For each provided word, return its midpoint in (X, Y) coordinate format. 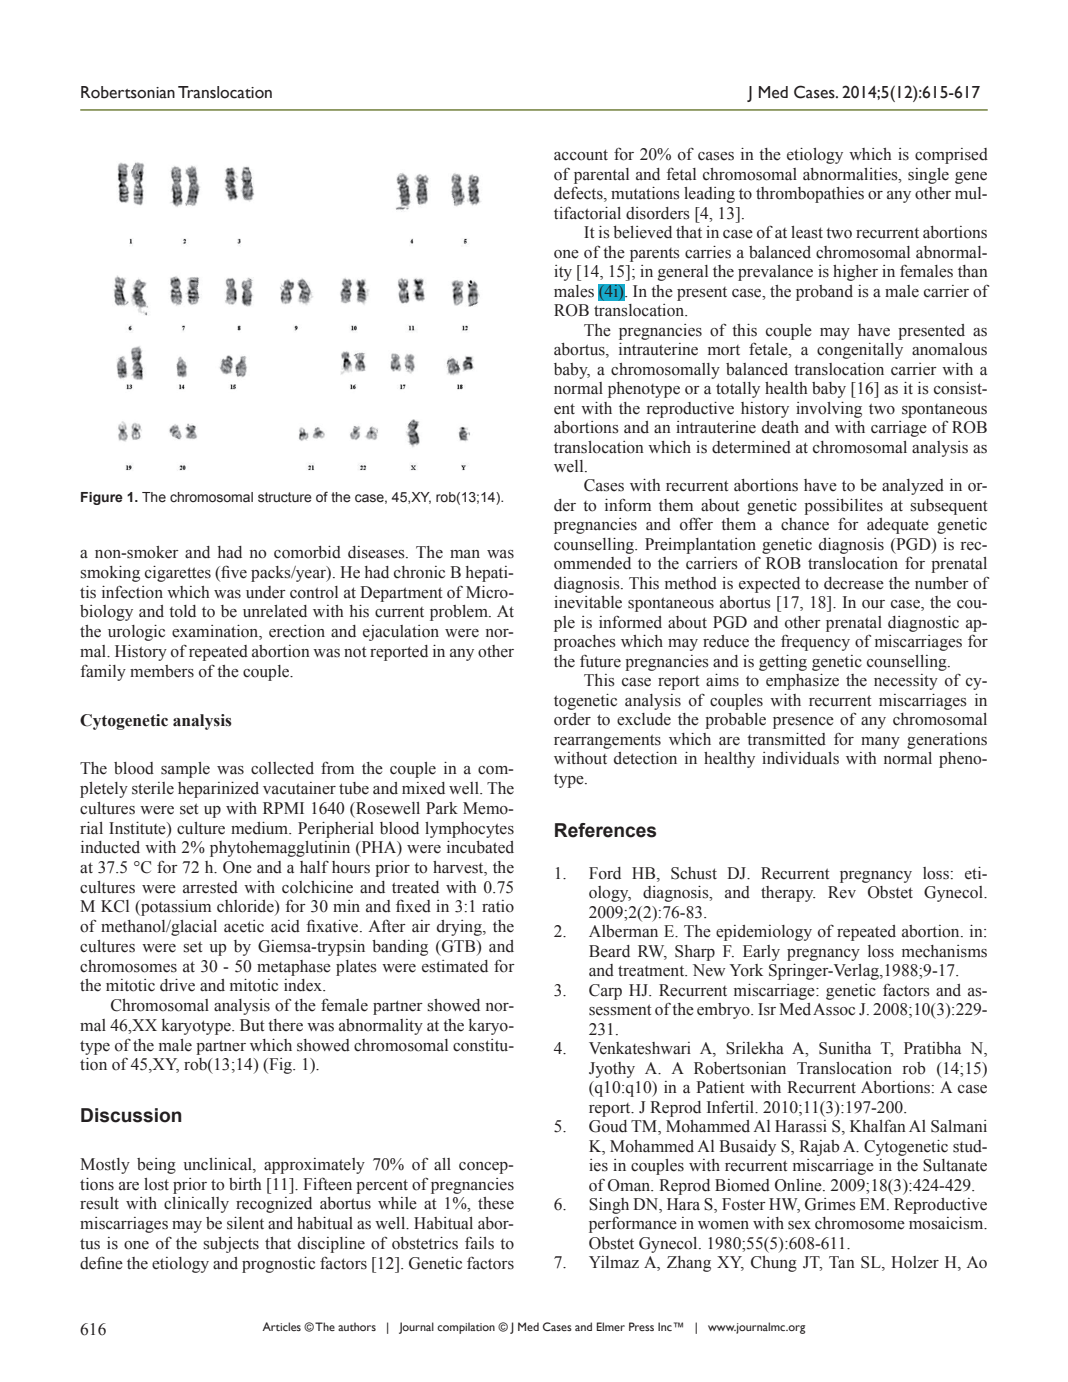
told (182, 611)
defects (579, 194)
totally (738, 390)
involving (829, 410)
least (807, 232)
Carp (605, 992)
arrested (210, 887)
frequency (815, 642)
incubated (480, 847)
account (581, 155)
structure (285, 497)
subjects (231, 1245)
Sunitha (845, 1048)
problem (460, 613)
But (252, 1025)
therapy (788, 894)
